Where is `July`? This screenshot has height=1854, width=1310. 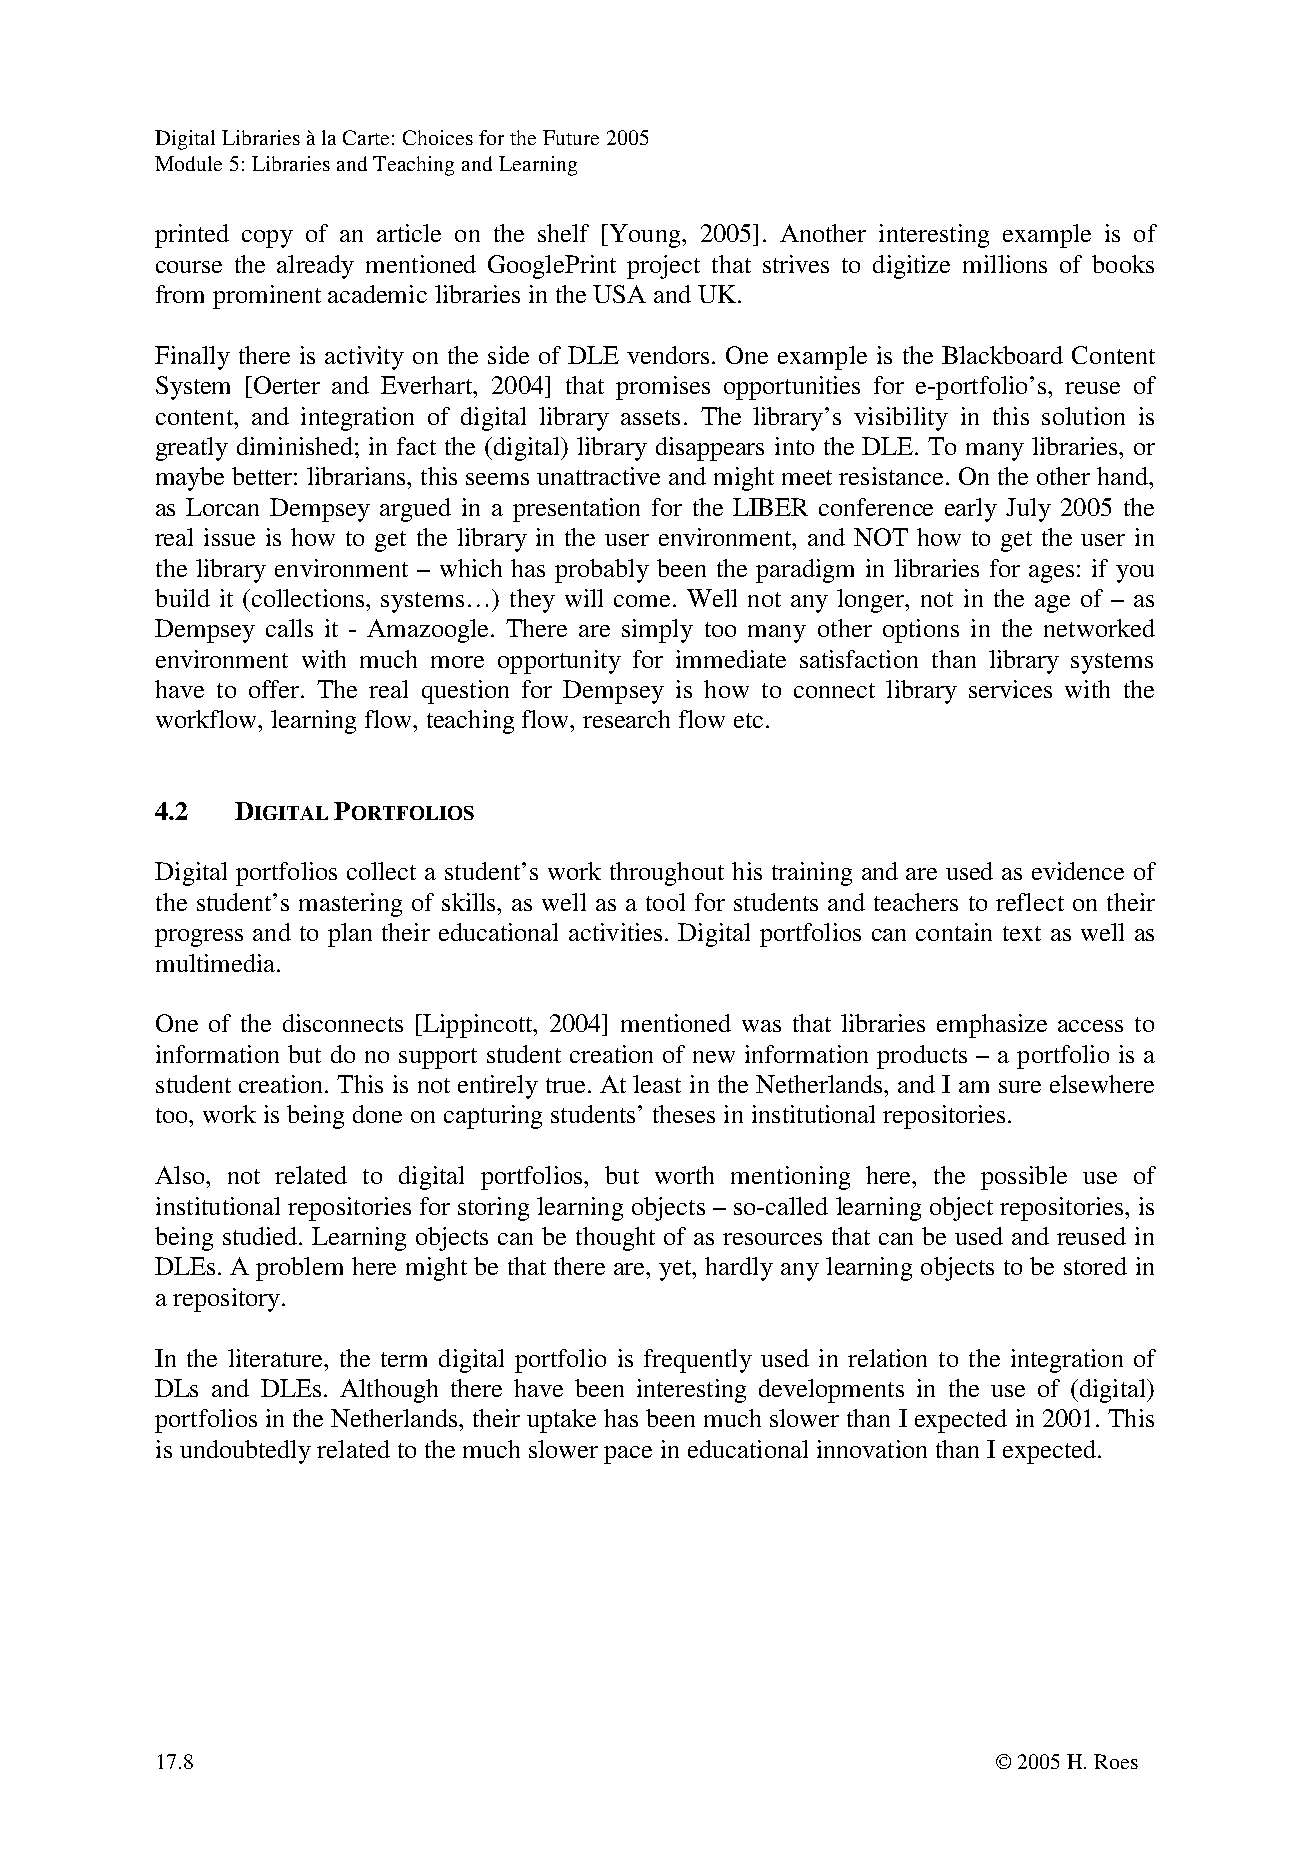 July is located at coordinates (1028, 510).
